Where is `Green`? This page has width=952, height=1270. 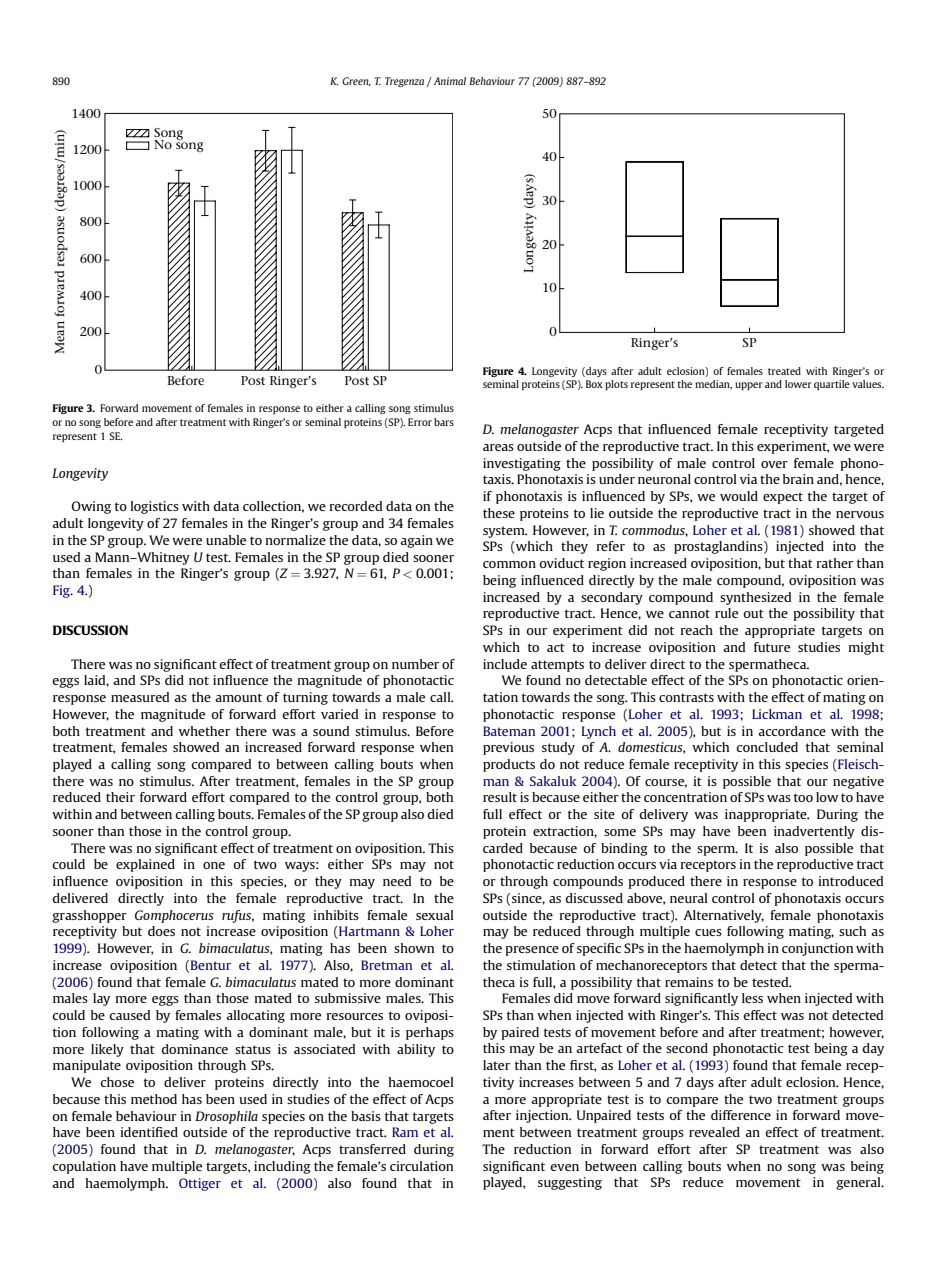 Green is located at coordinates (356, 81).
